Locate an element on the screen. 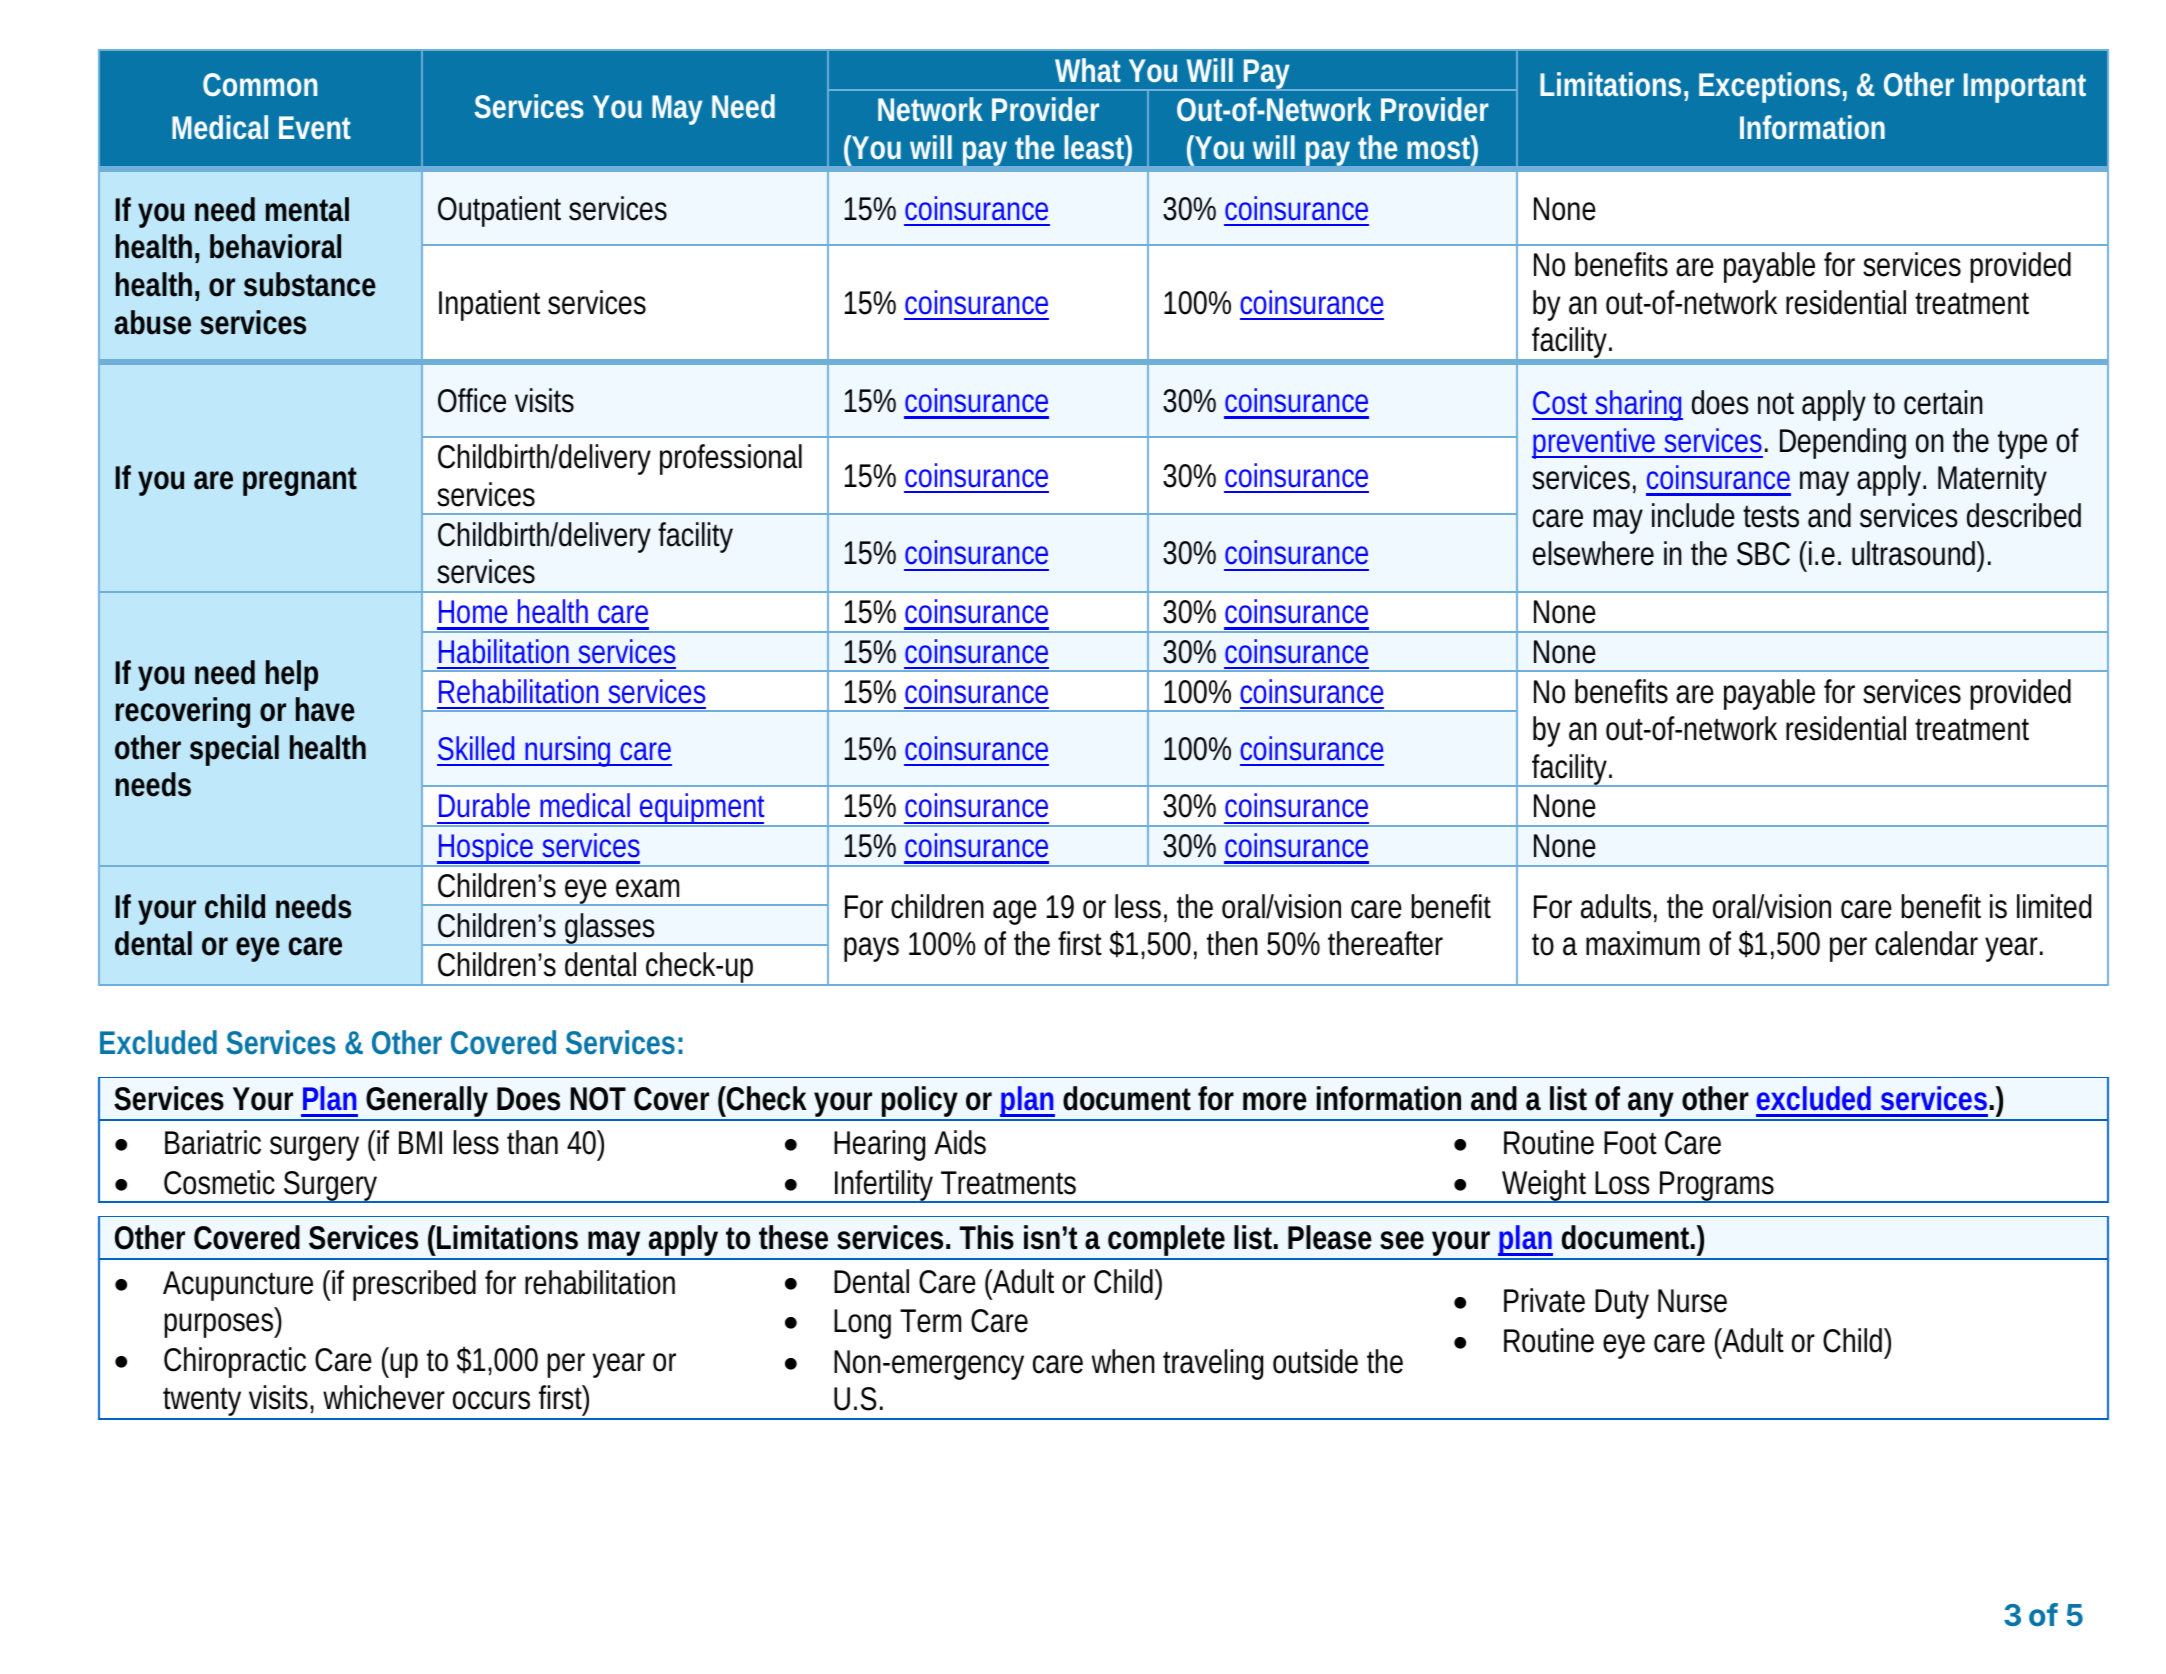 The height and width of the screenshot is (1674, 2166). Important is located at coordinates (2025, 88).
